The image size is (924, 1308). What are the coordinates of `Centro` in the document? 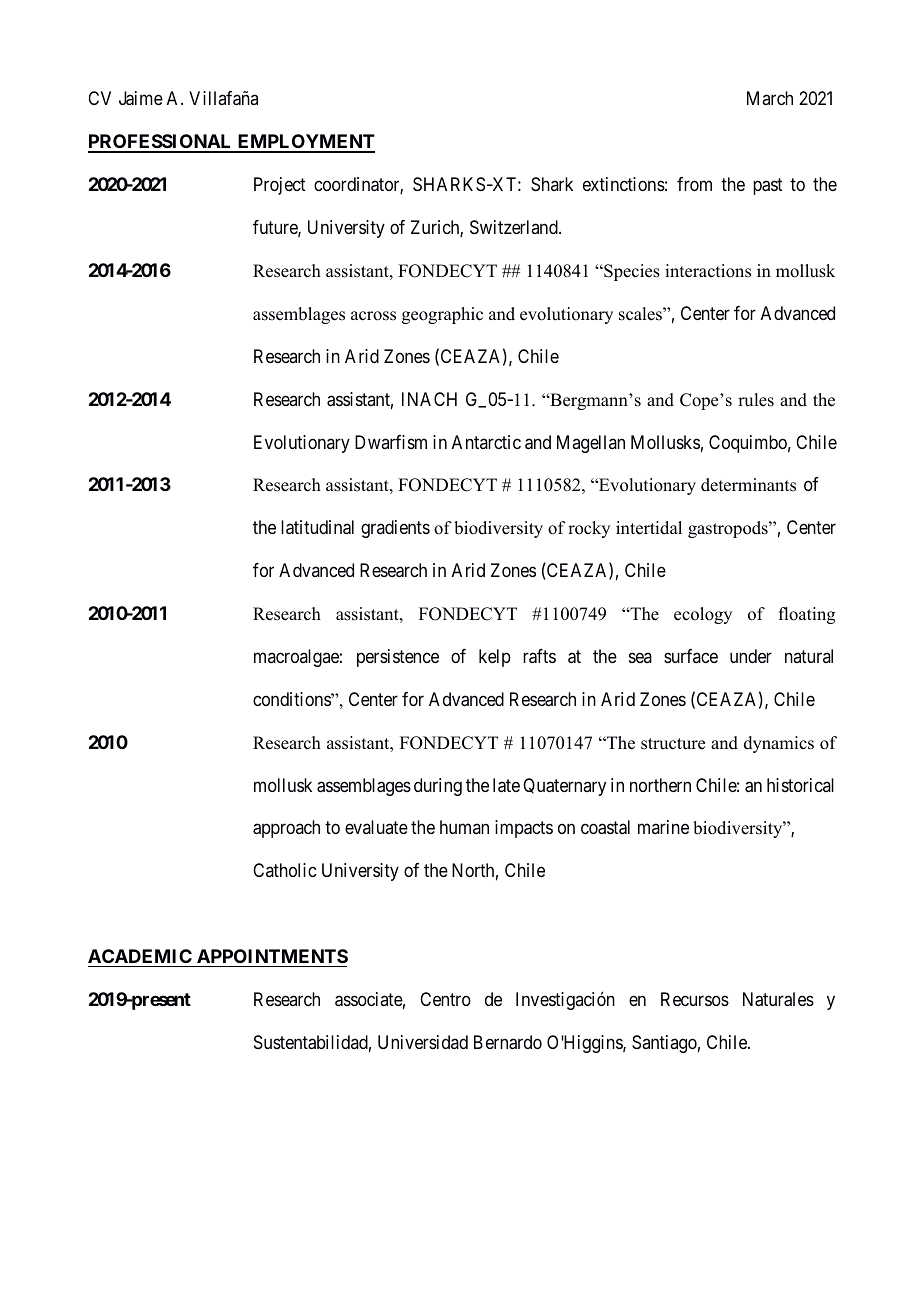 It's located at (445, 999).
